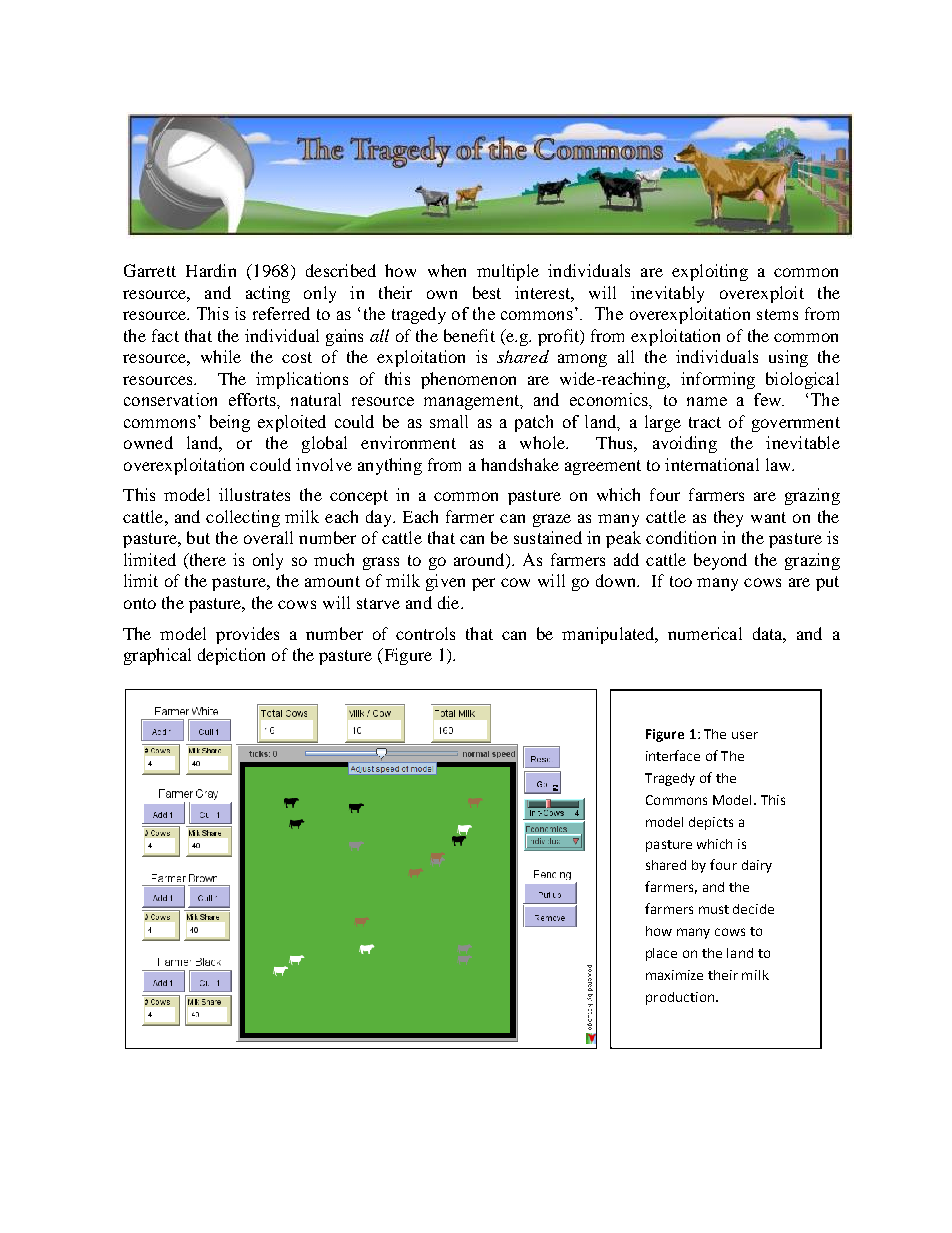 This image has width=952, height=1233. Describe the element at coordinates (674, 975) in the image. I see `maximize` at that location.
